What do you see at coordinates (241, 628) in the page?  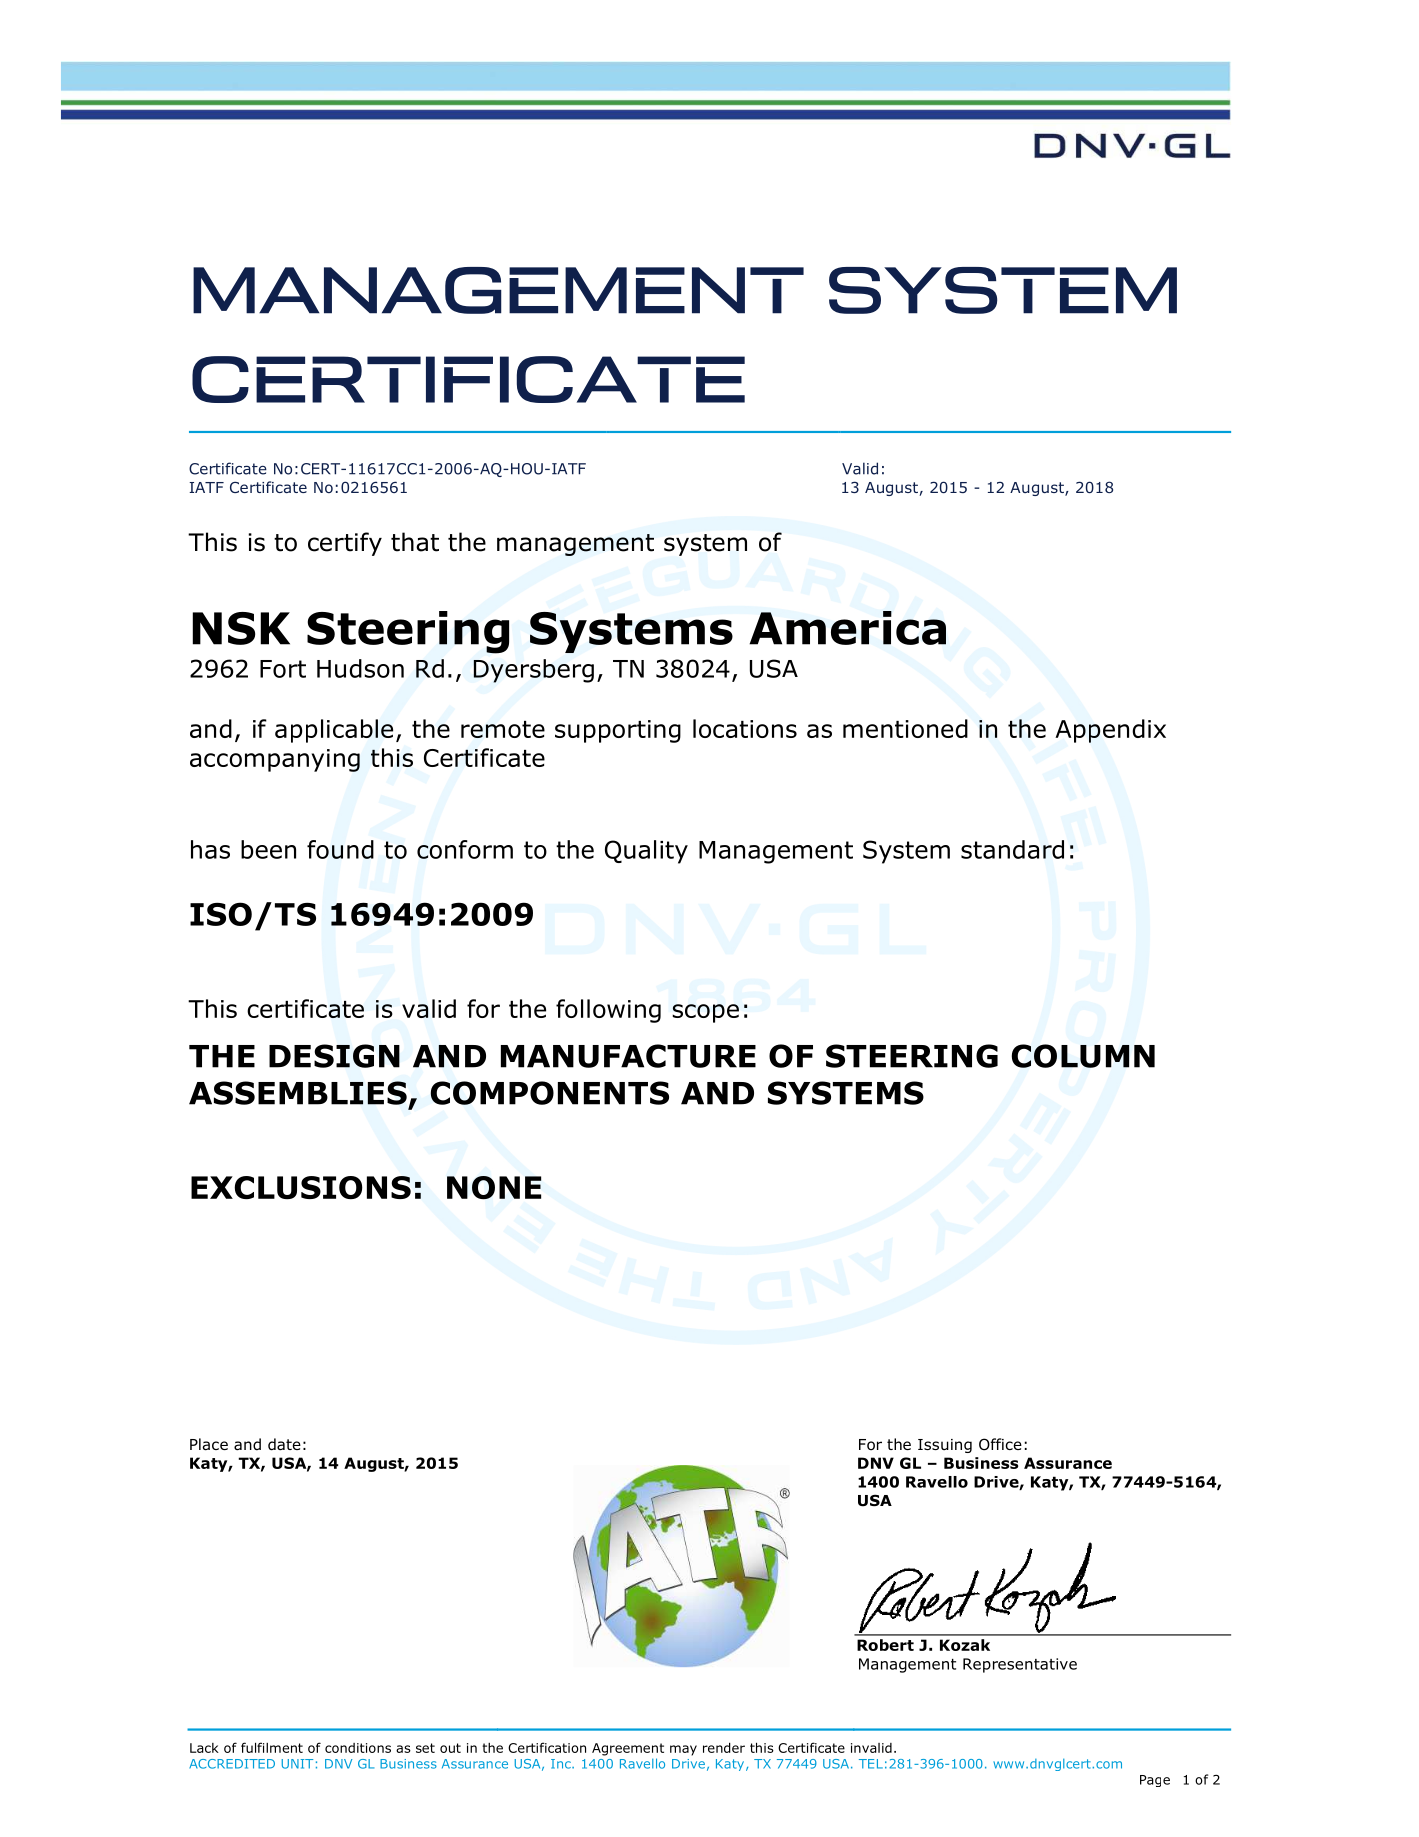 I see `NSK` at bounding box center [241, 628].
